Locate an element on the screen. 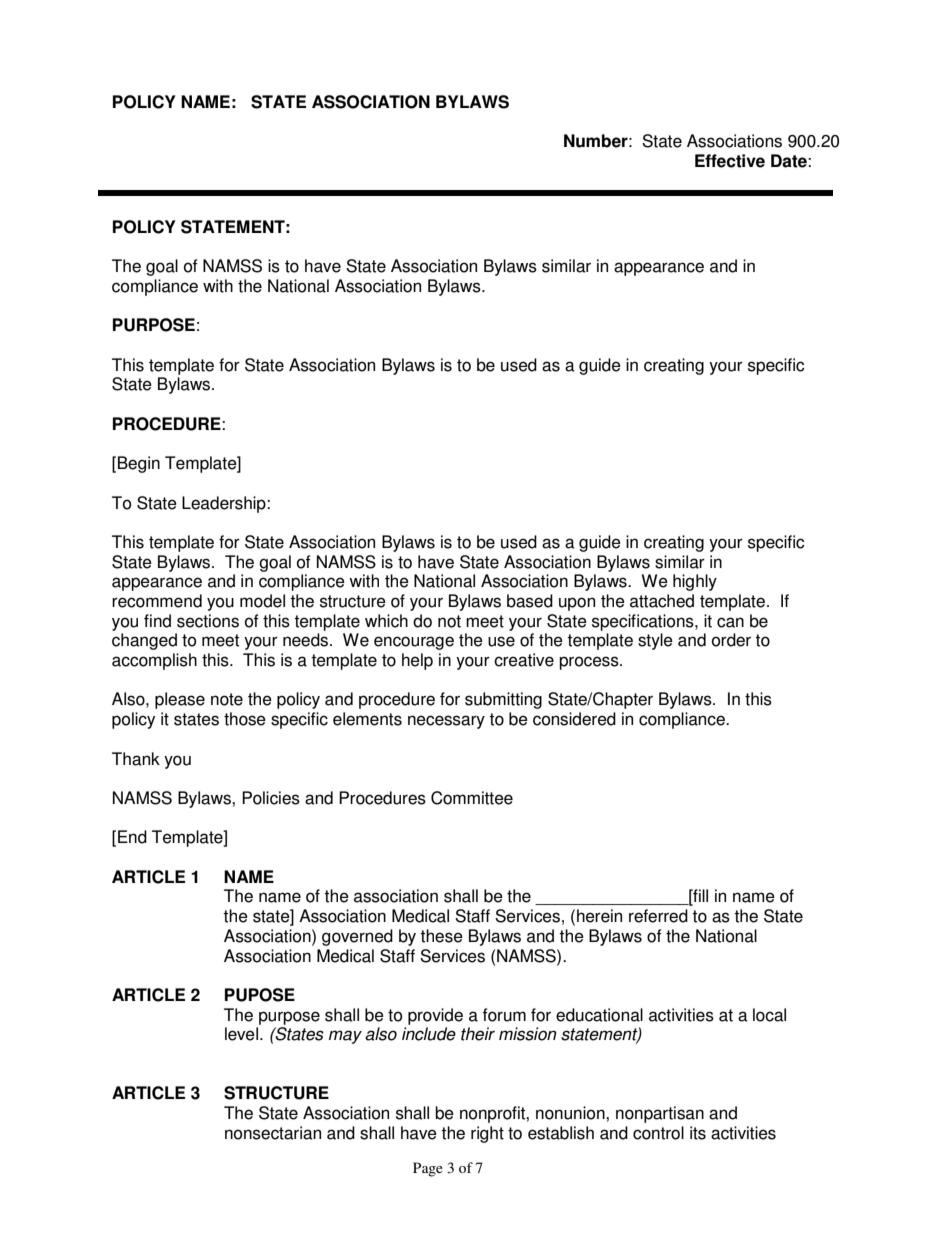  note is located at coordinates (227, 699).
